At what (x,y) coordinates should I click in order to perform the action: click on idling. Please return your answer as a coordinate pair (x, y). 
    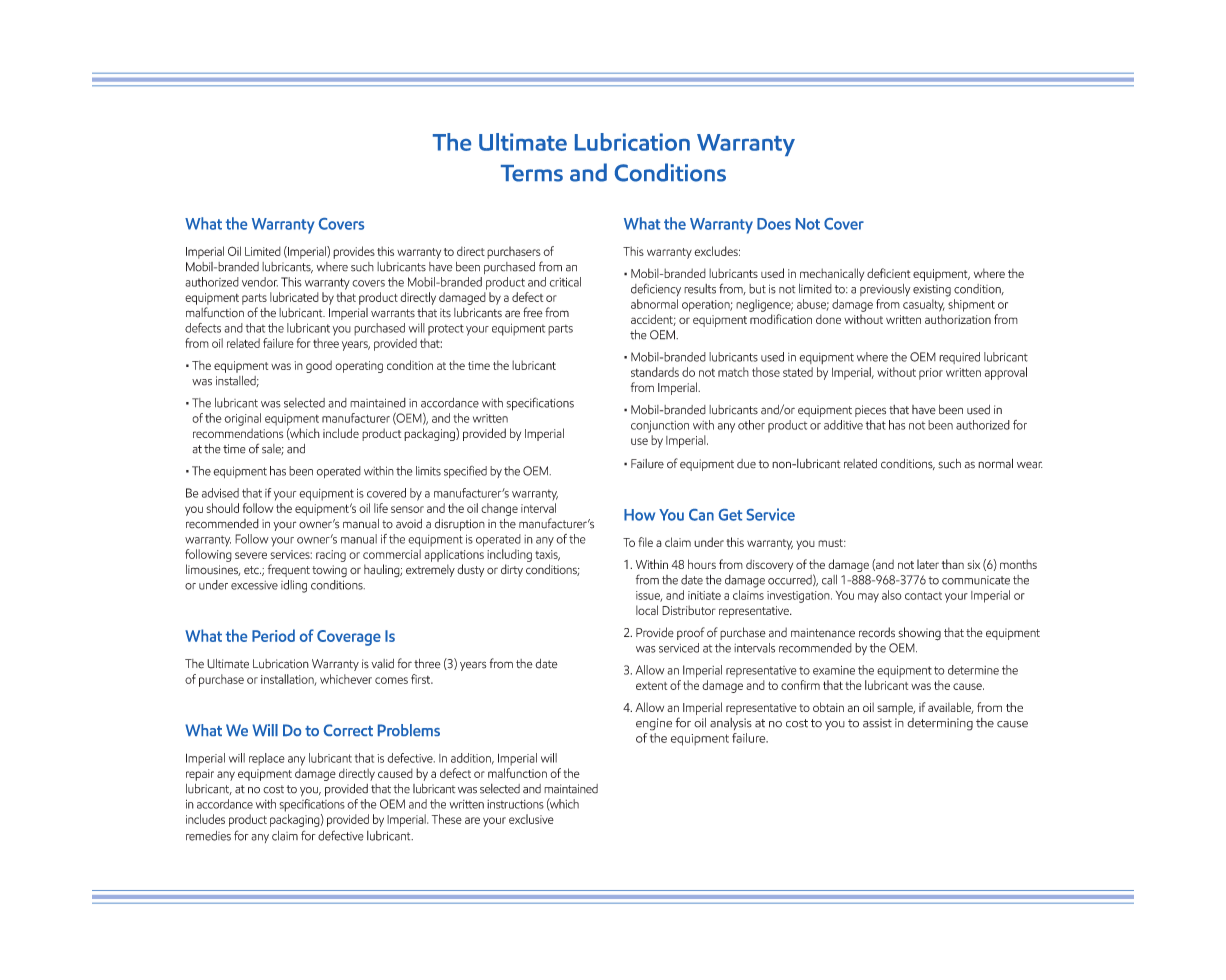
    Looking at the image, I should click on (294, 586).
